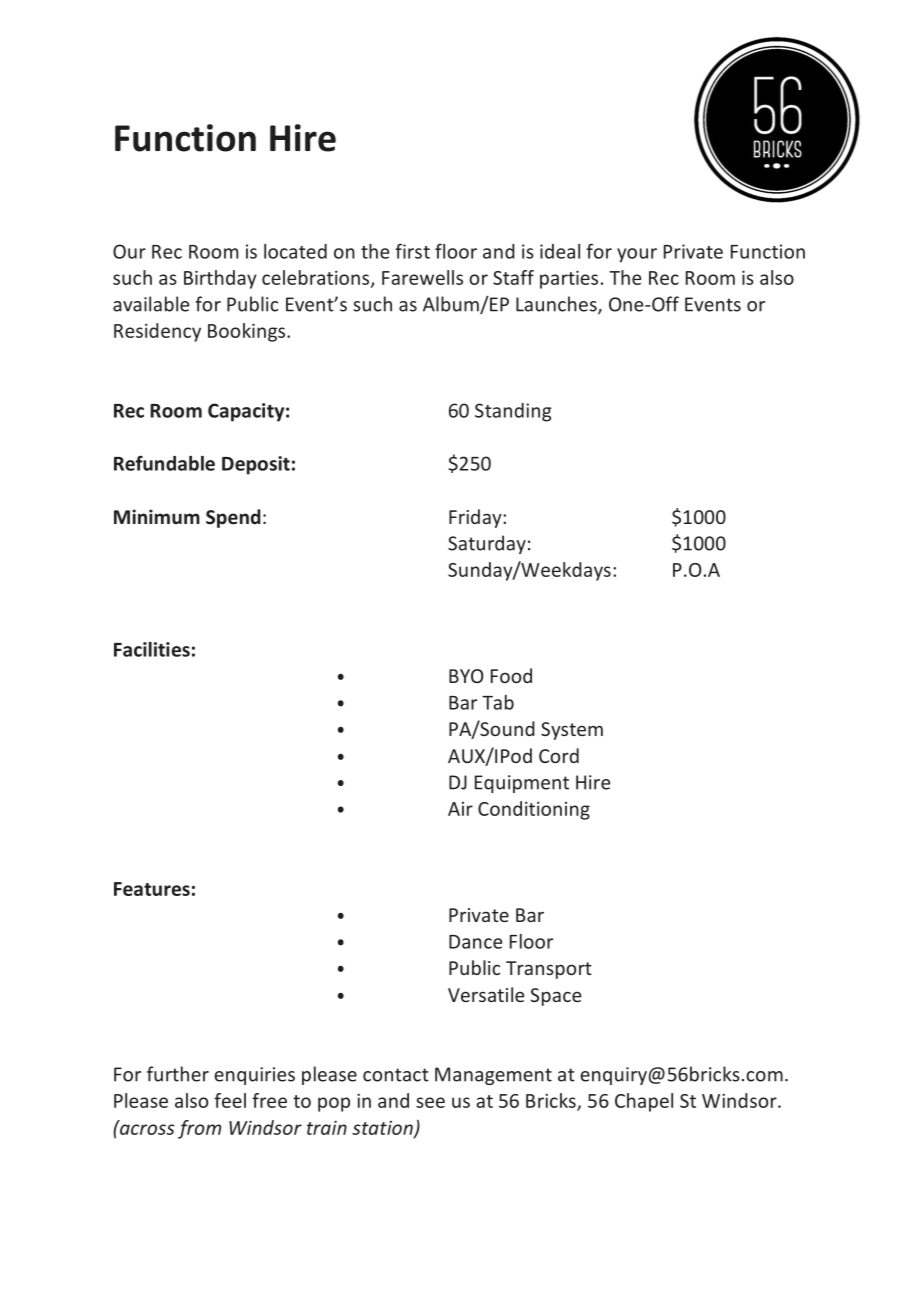 This screenshot has width=924, height=1308. I want to click on first, so click(412, 251).
